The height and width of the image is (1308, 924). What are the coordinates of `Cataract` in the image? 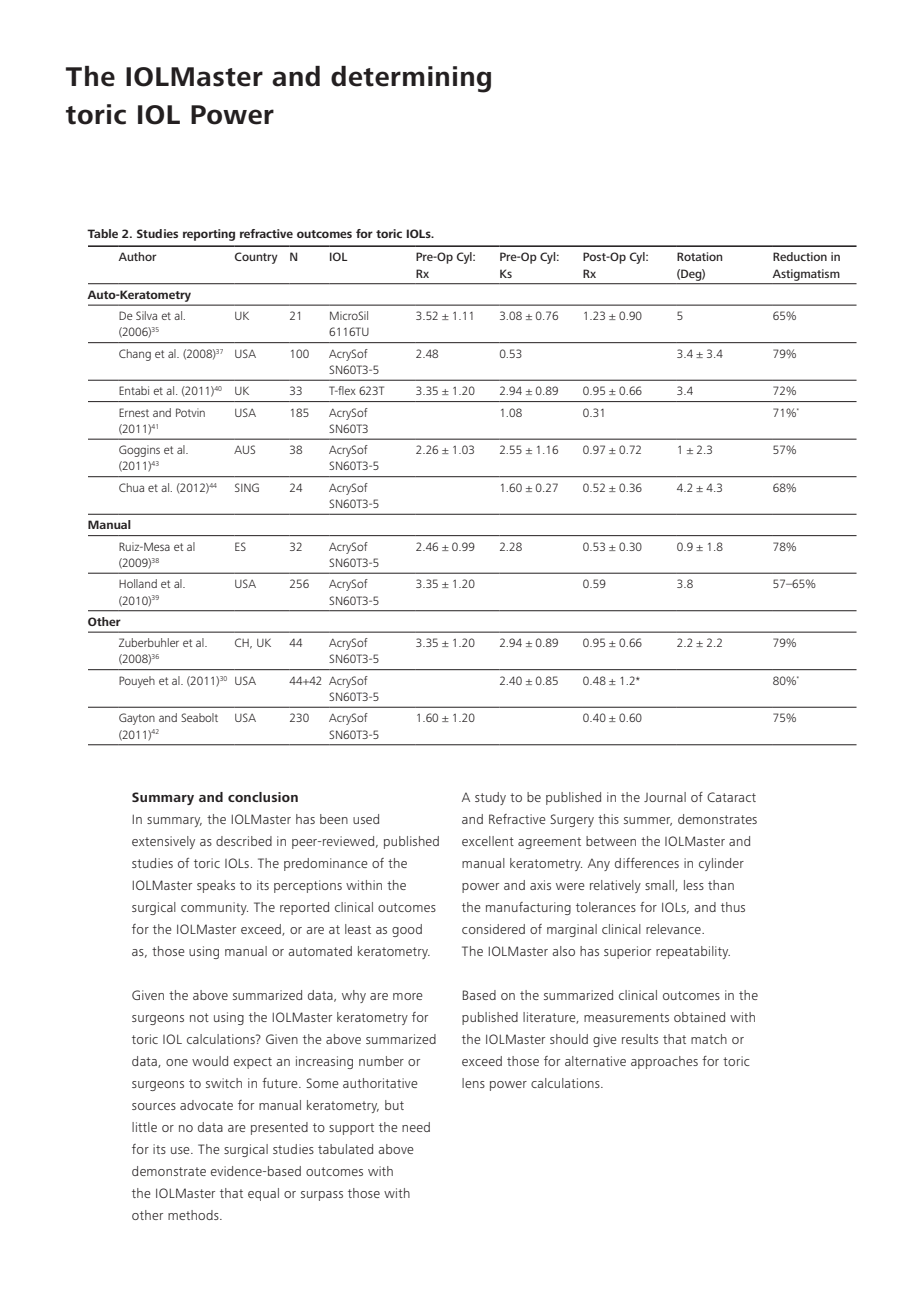 It's located at (731, 797).
